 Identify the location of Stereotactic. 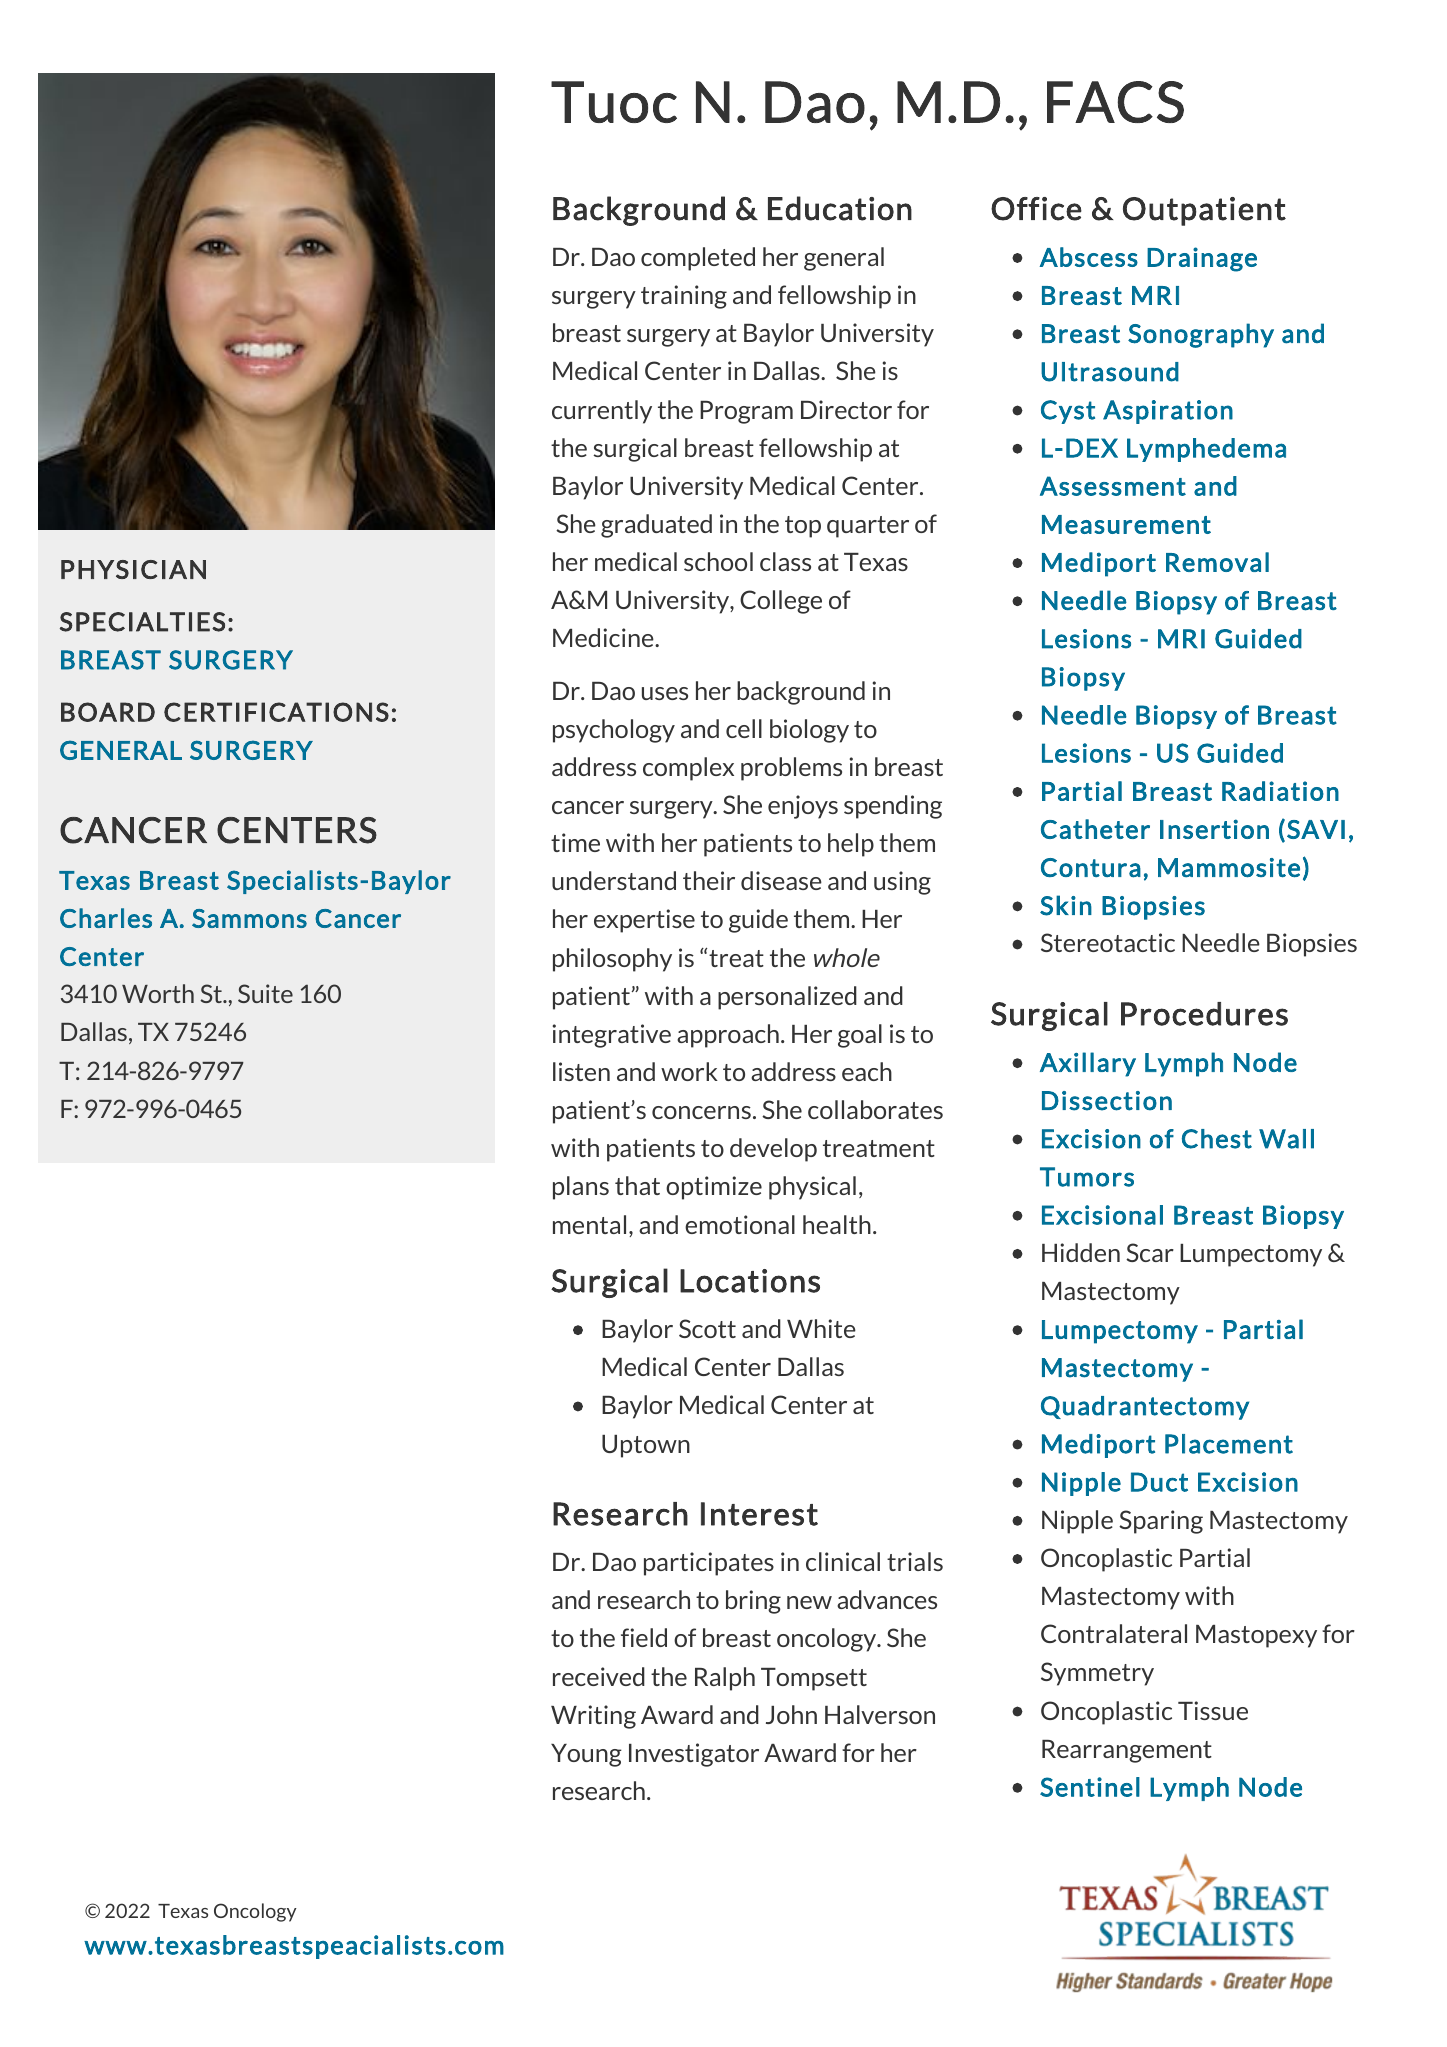
(1108, 942).
